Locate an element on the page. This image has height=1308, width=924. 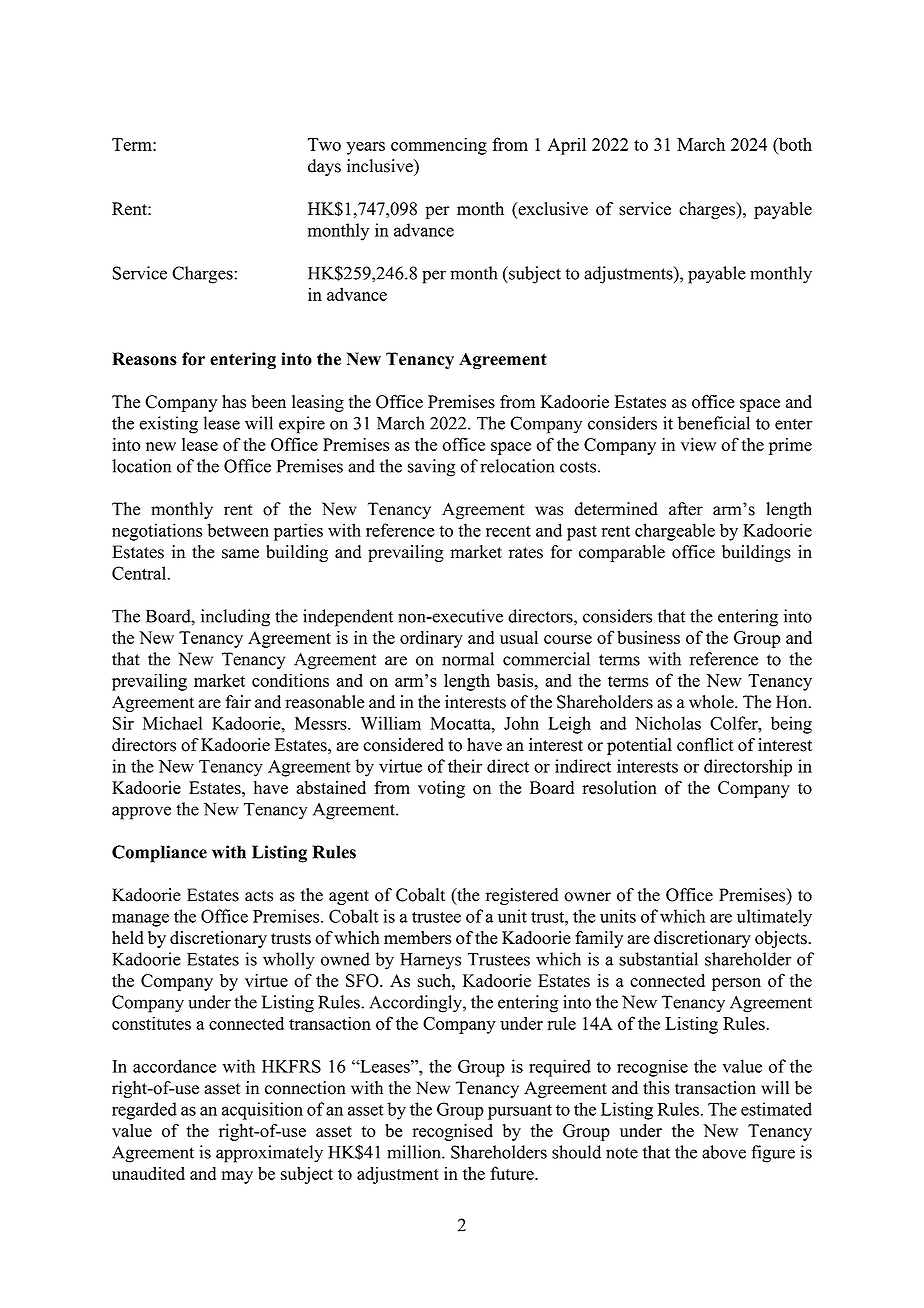
normal is located at coordinates (468, 659).
